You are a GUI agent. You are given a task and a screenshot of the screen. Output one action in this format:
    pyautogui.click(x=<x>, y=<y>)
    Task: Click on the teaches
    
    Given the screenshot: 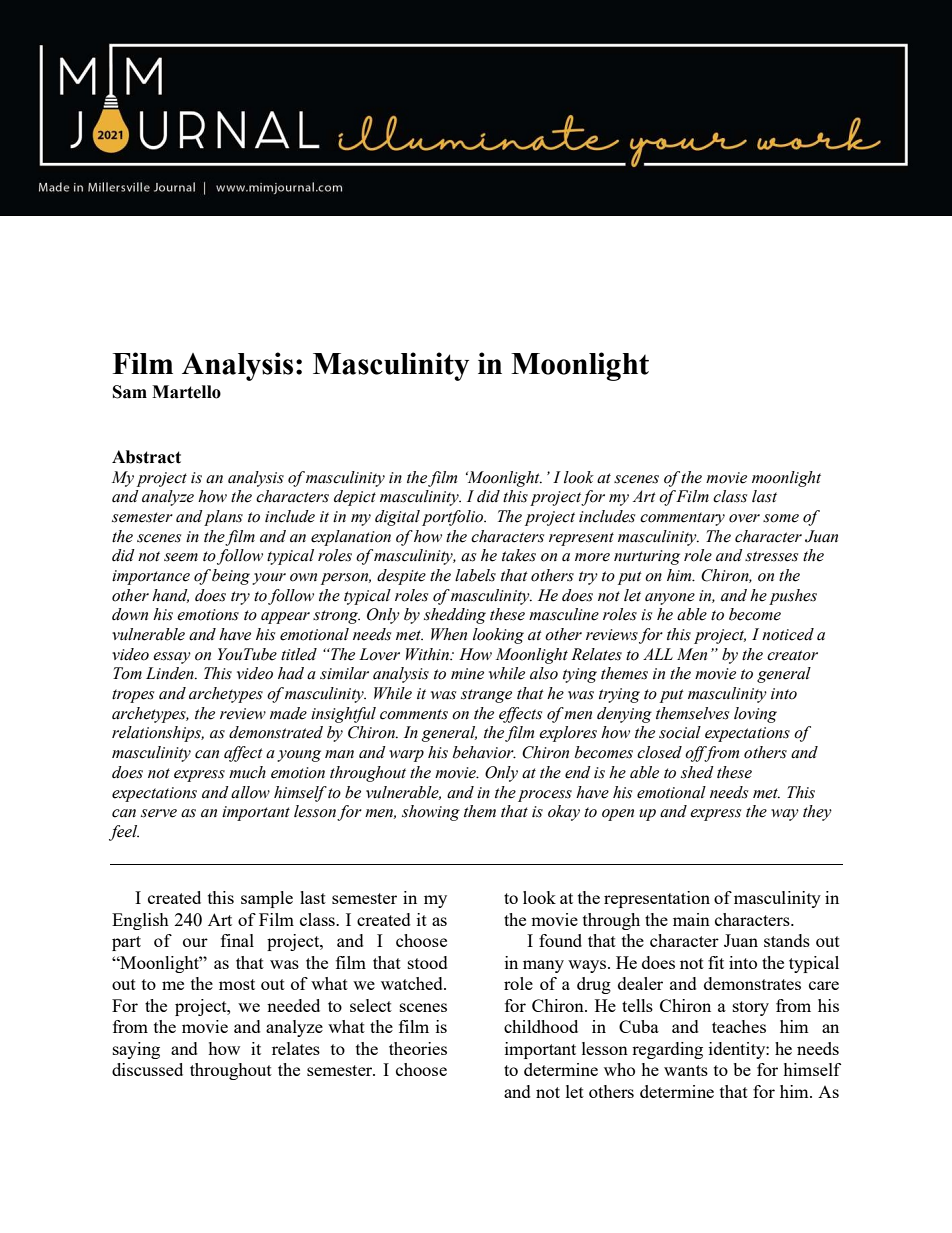 What is the action you would take?
    pyautogui.click(x=739, y=1026)
